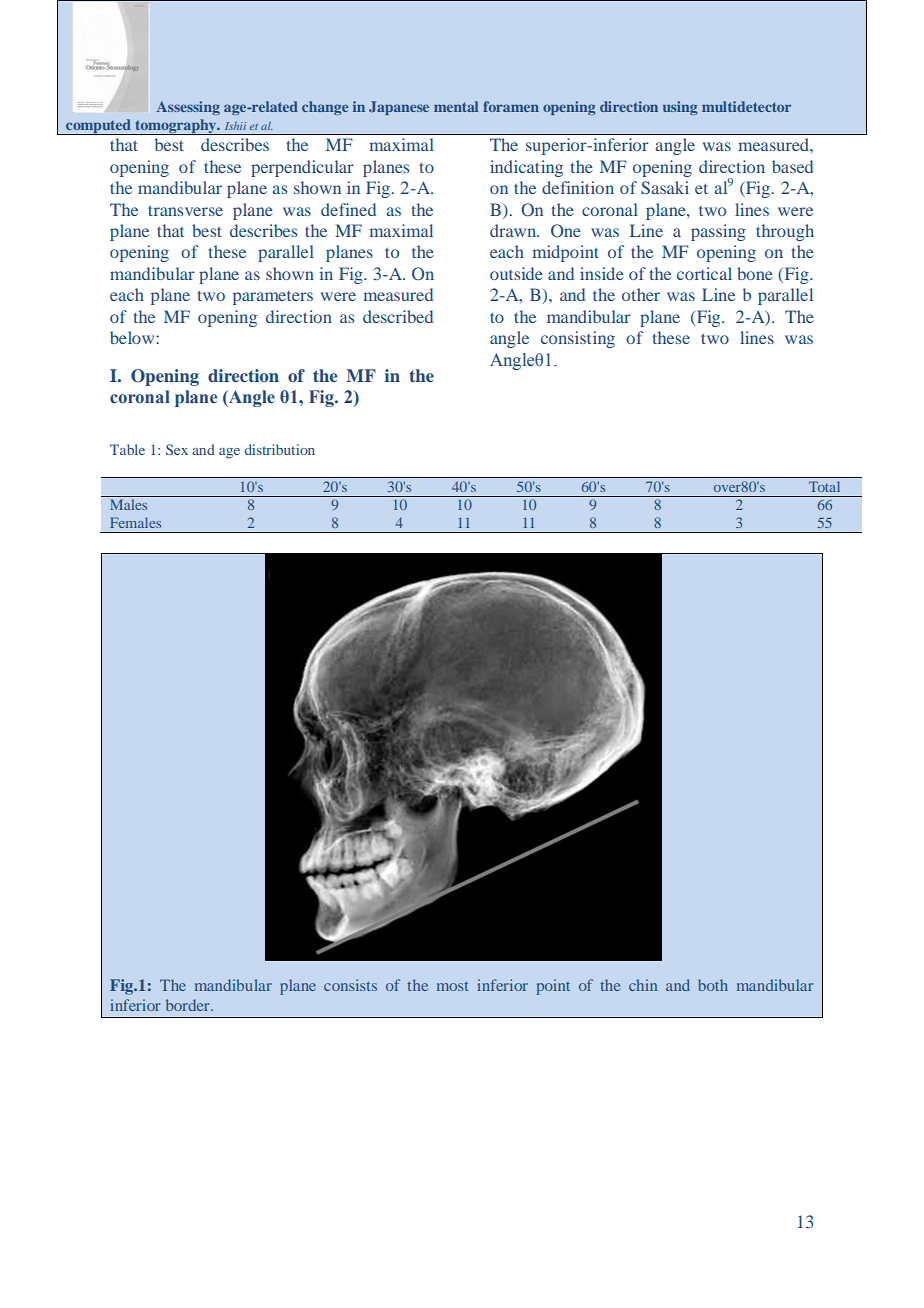 The image size is (924, 1308). Describe the element at coordinates (127, 449) in the page. I see `Table` at that location.
